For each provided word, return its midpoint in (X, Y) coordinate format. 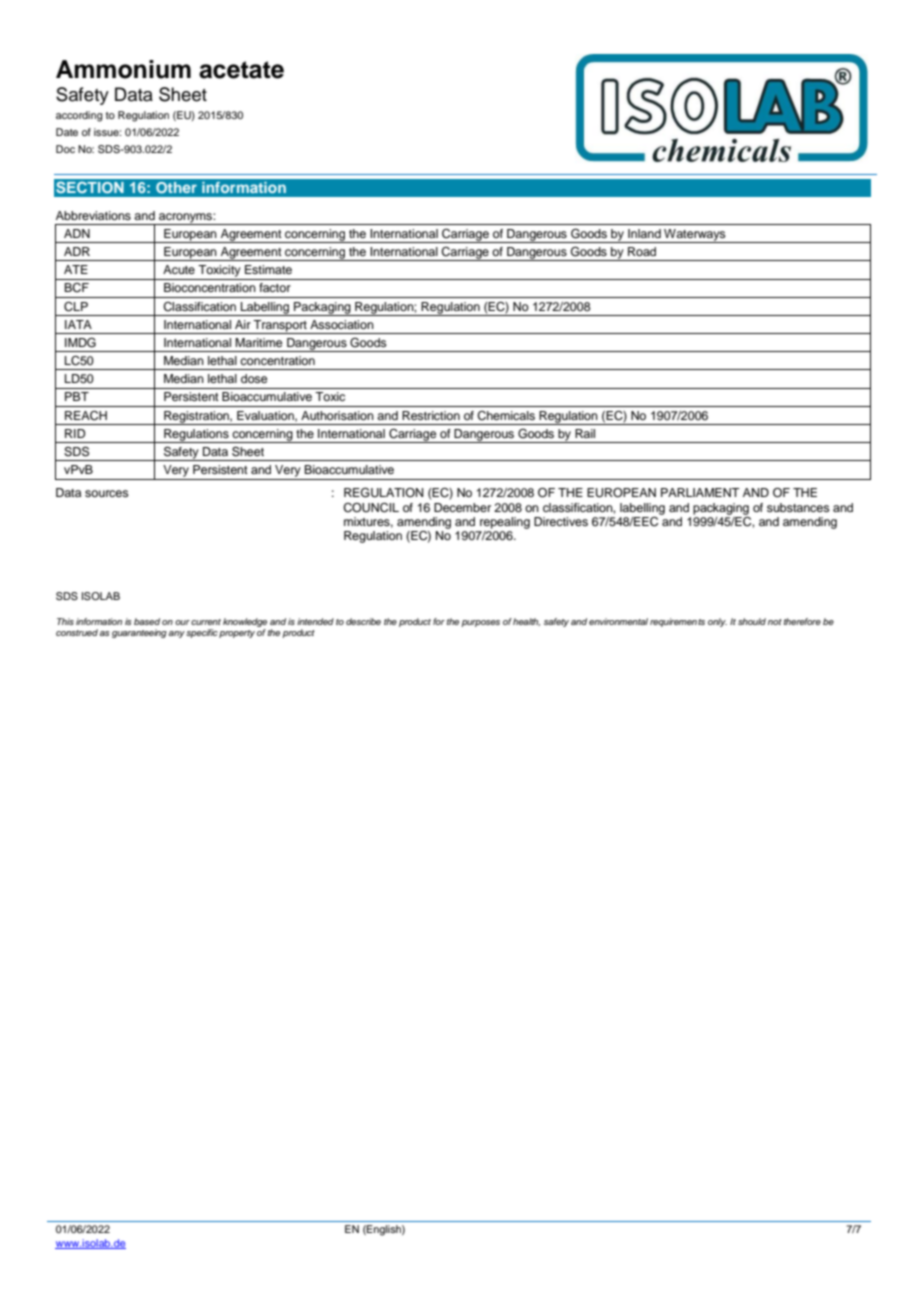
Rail (585, 433)
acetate (241, 70)
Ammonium (123, 69)
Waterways (695, 236)
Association (342, 324)
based (147, 621)
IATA (78, 324)
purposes (480, 623)
